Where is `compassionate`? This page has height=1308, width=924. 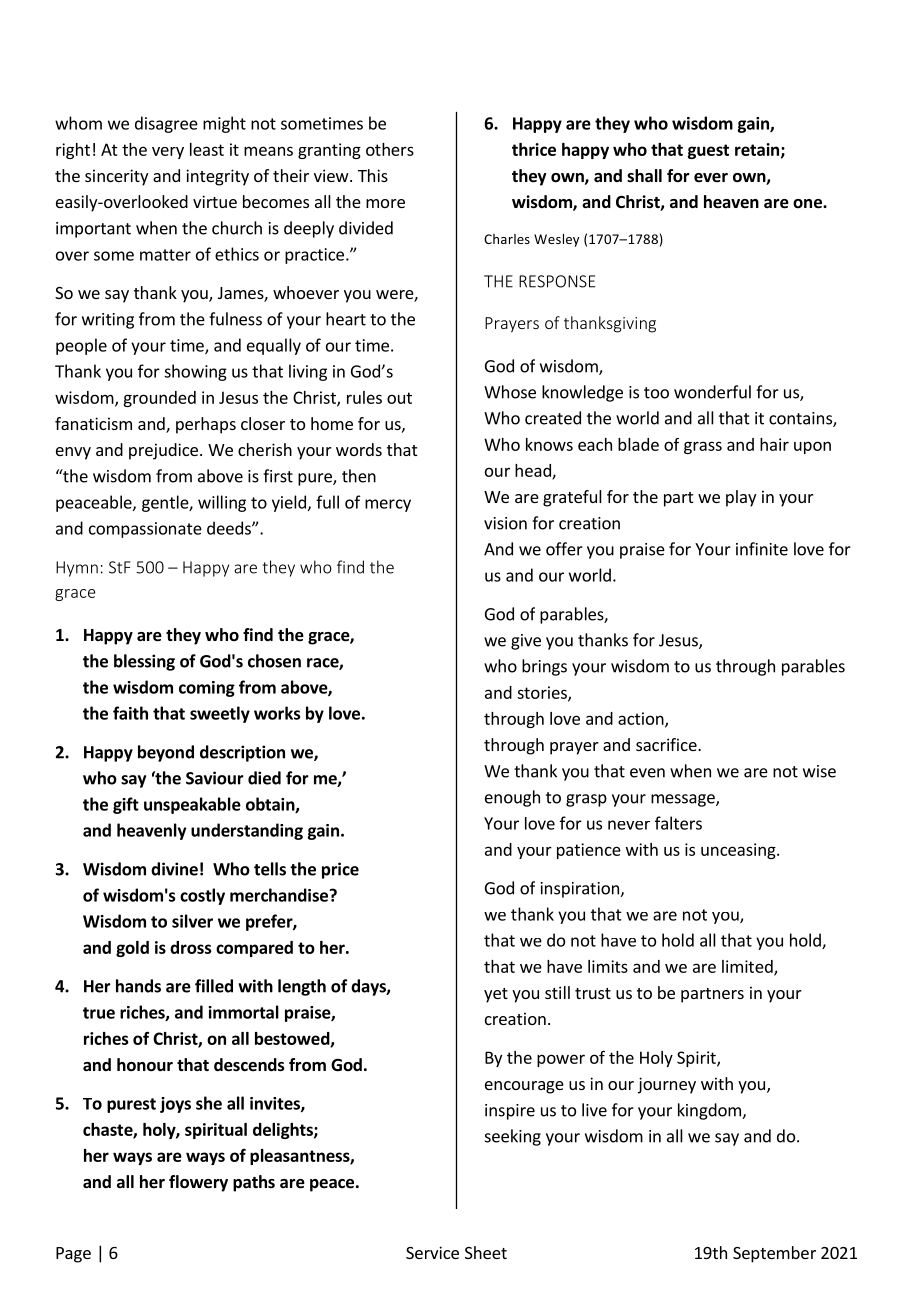
compassionate is located at coordinates (145, 530).
